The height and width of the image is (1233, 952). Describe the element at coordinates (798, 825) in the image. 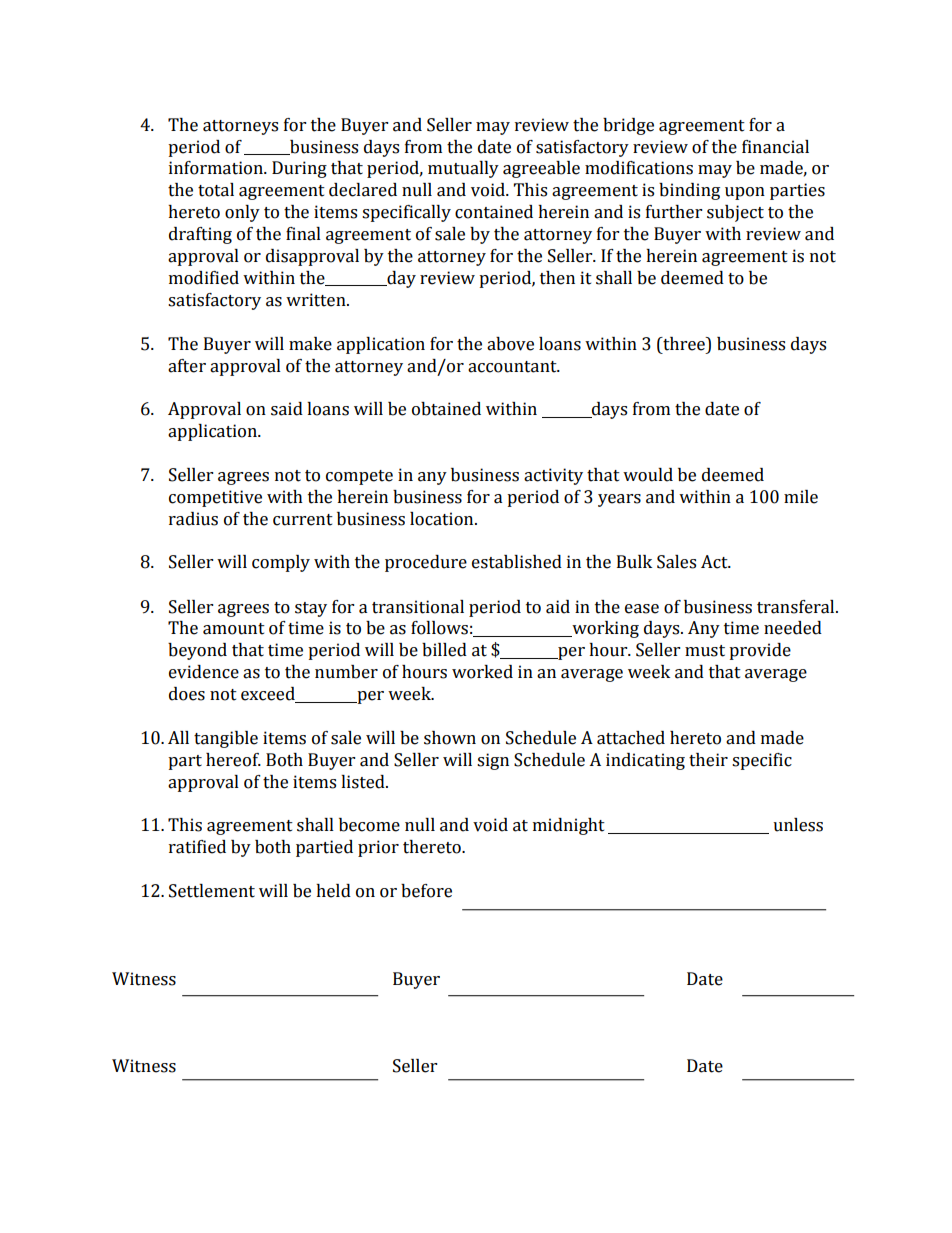

I see `unless` at that location.
